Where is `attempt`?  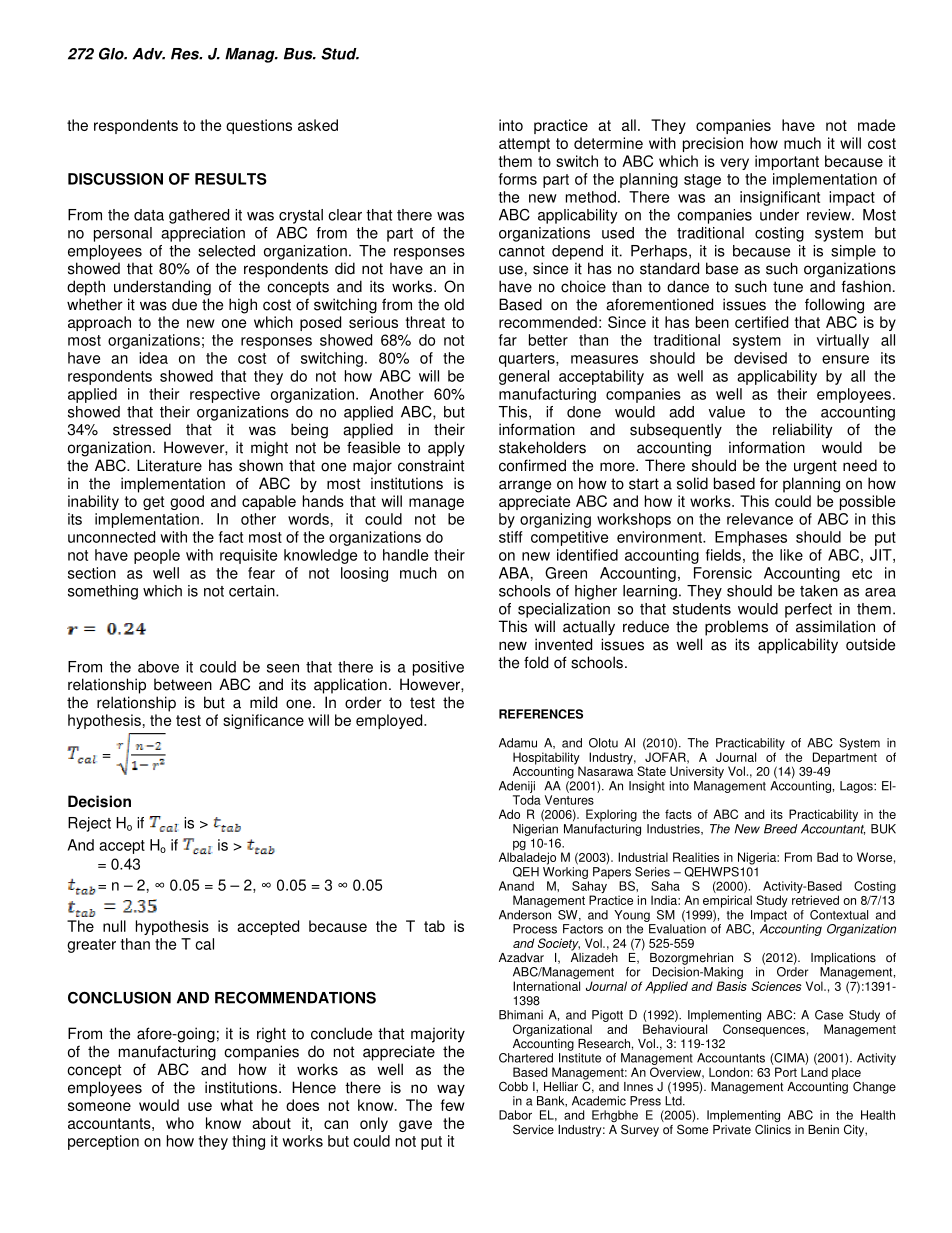 attempt is located at coordinates (524, 145).
